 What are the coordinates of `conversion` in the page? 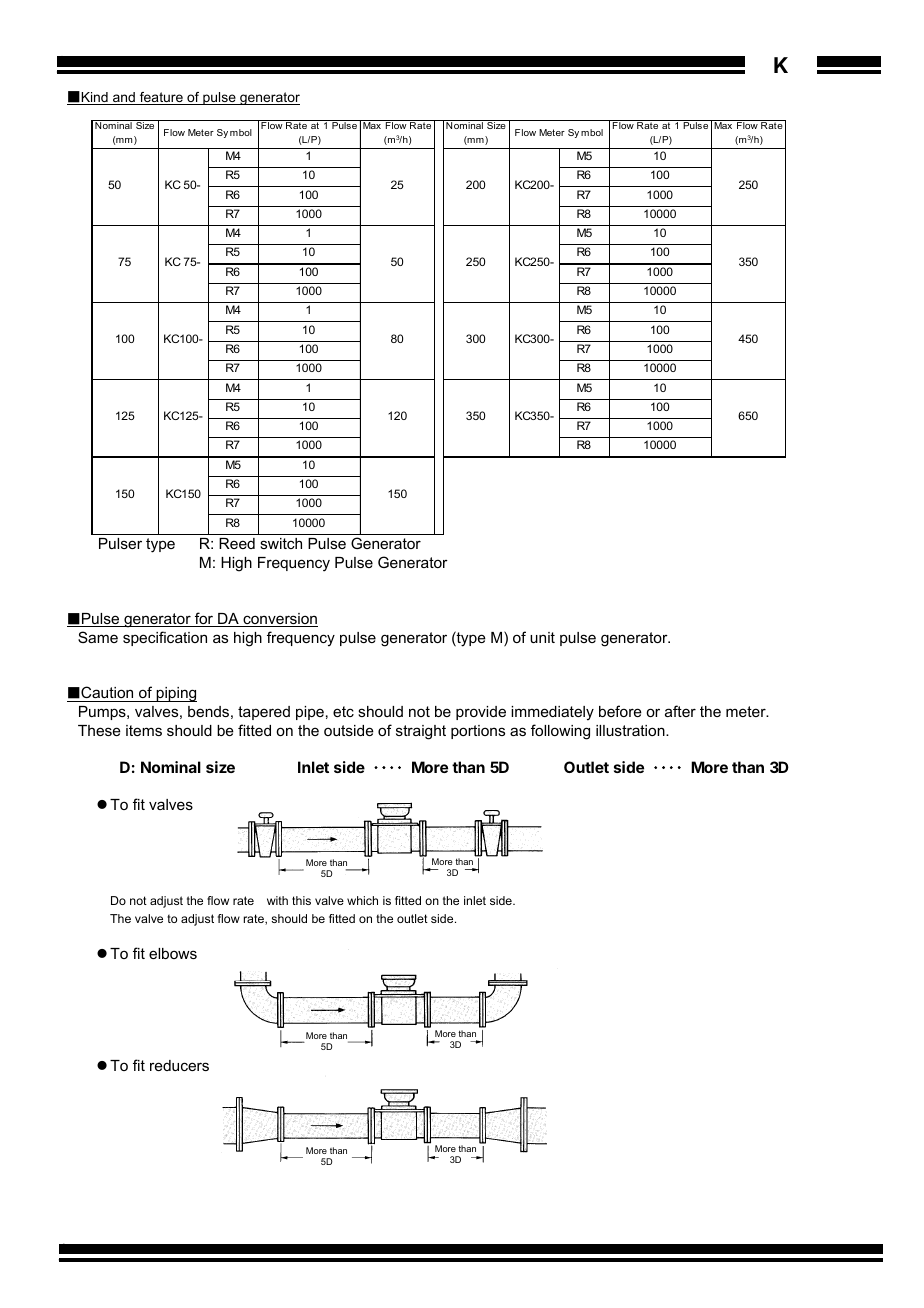 It's located at (279, 620).
